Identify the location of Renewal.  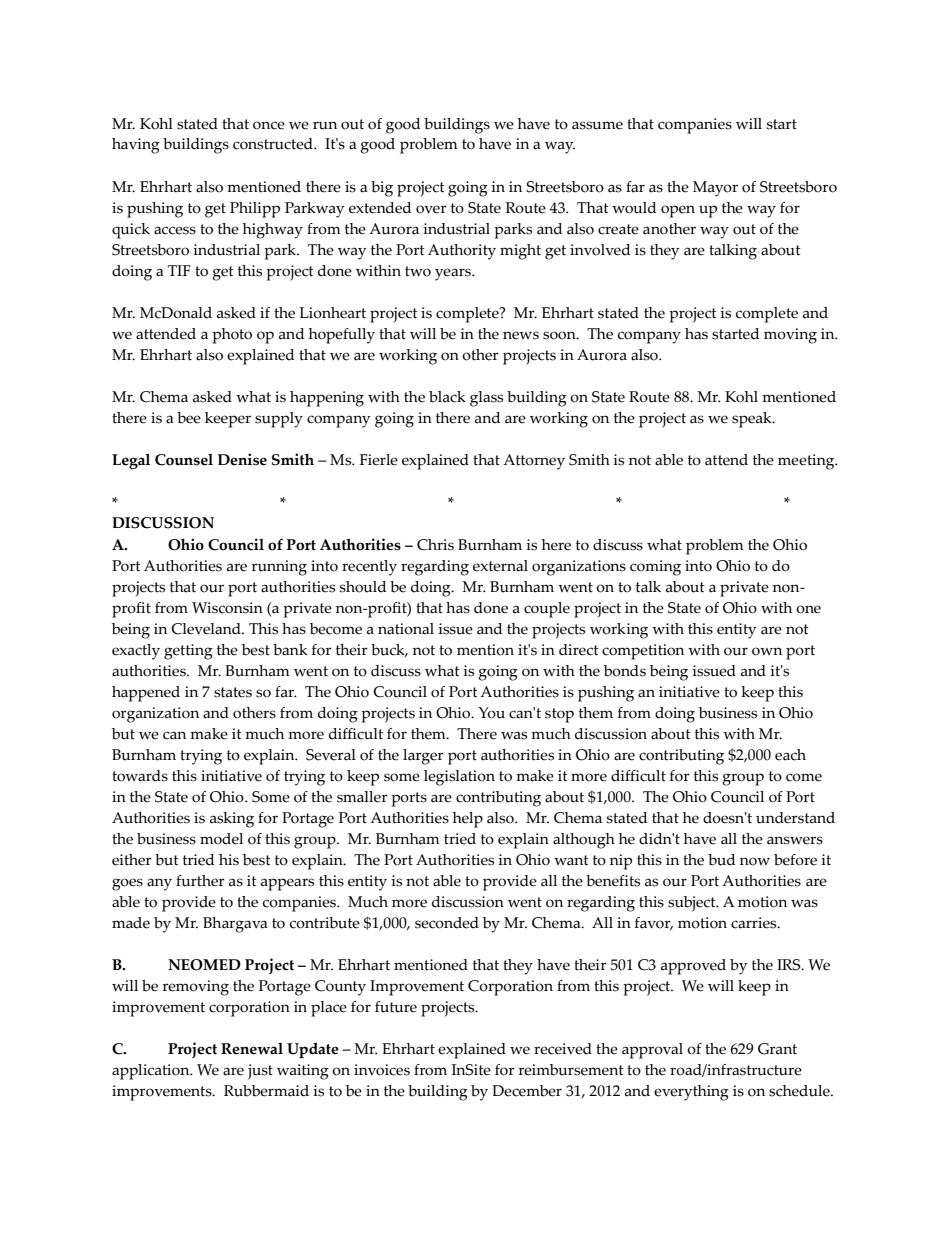
(252, 1048).
